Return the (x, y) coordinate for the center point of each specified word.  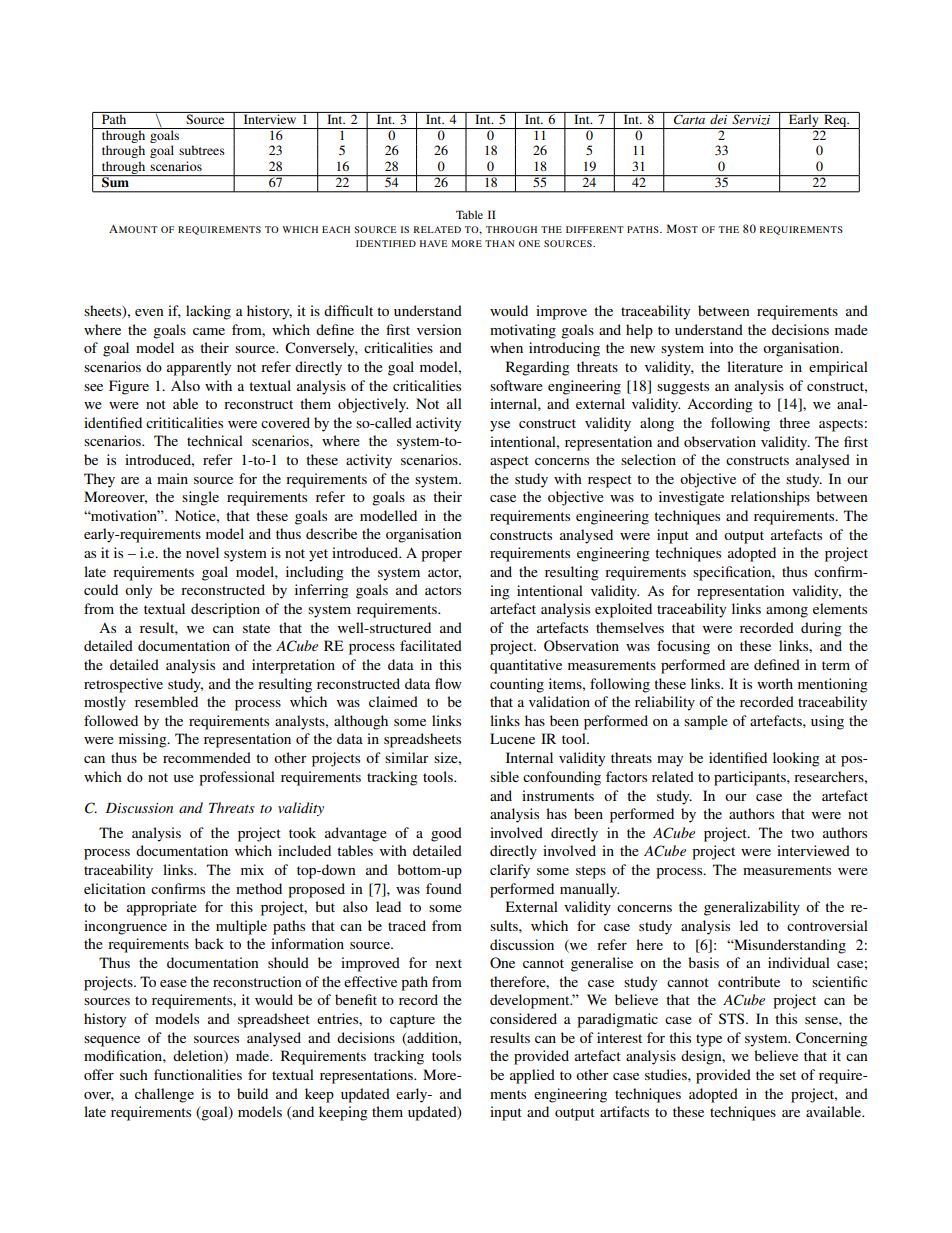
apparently (199, 368)
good (446, 834)
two (802, 833)
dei (719, 118)
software (516, 385)
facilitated (431, 645)
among (787, 612)
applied (532, 1076)
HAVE (433, 243)
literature (755, 366)
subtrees (202, 150)
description (225, 610)
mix (252, 869)
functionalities (198, 1074)
